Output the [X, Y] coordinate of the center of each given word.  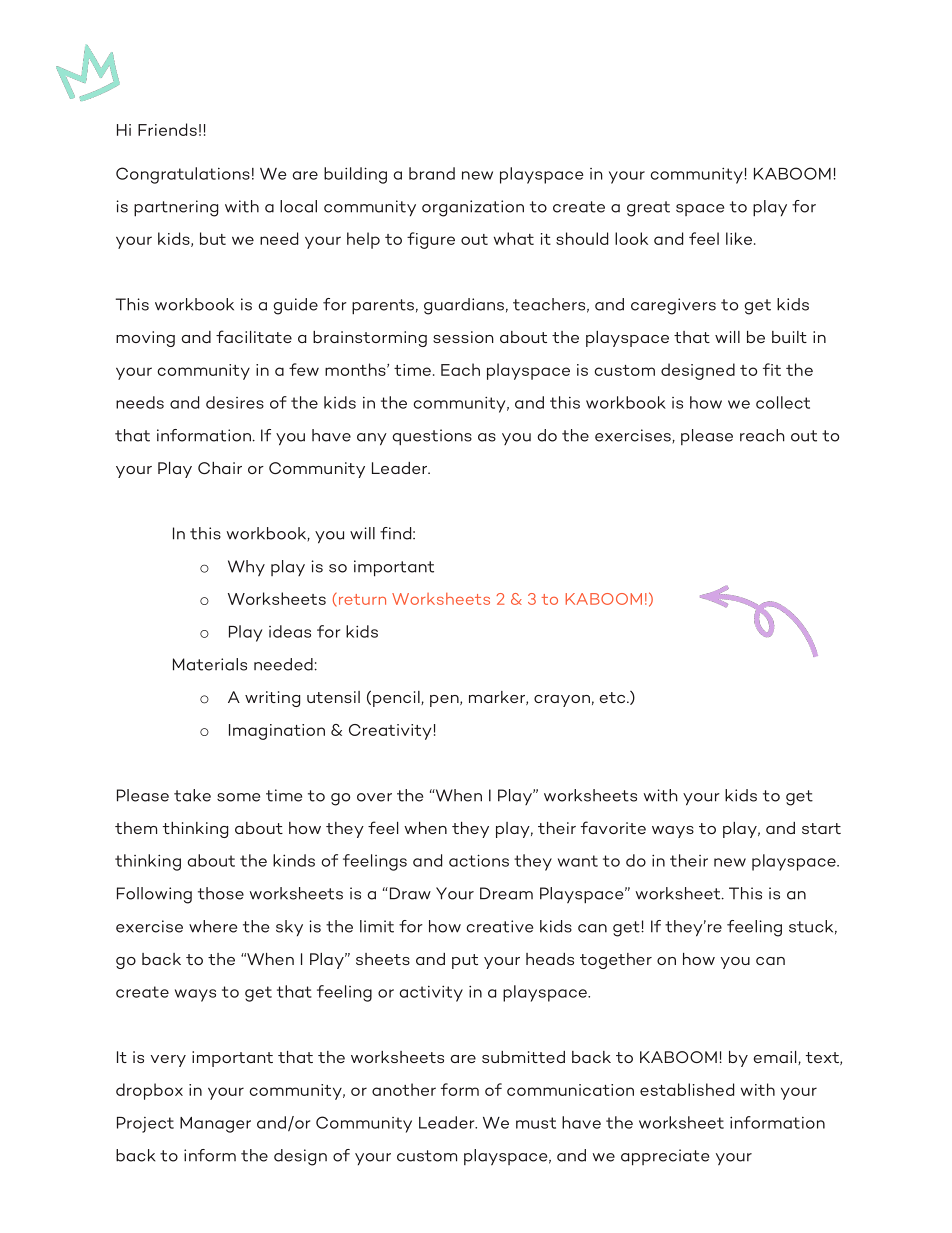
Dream [506, 893]
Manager [215, 1125]
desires [235, 402]
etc [614, 697]
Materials [210, 664]
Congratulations [183, 175]
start [821, 828]
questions [432, 437]
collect [783, 402]
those [221, 893]
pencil [397, 699]
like [740, 238]
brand [432, 173]
